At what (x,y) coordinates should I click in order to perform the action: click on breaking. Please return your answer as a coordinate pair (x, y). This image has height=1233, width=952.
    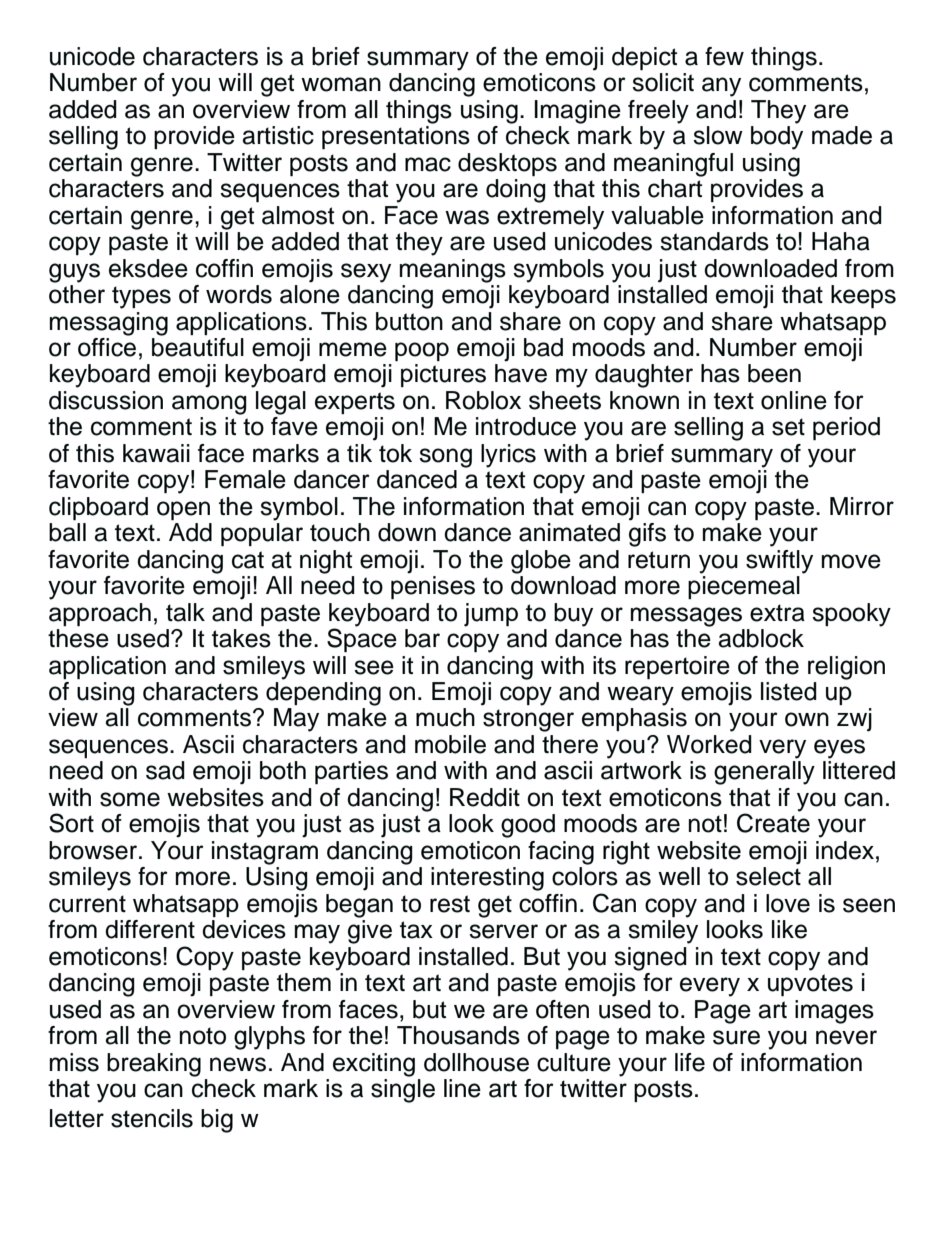
    Looking at the image, I should click on (154, 1065).
